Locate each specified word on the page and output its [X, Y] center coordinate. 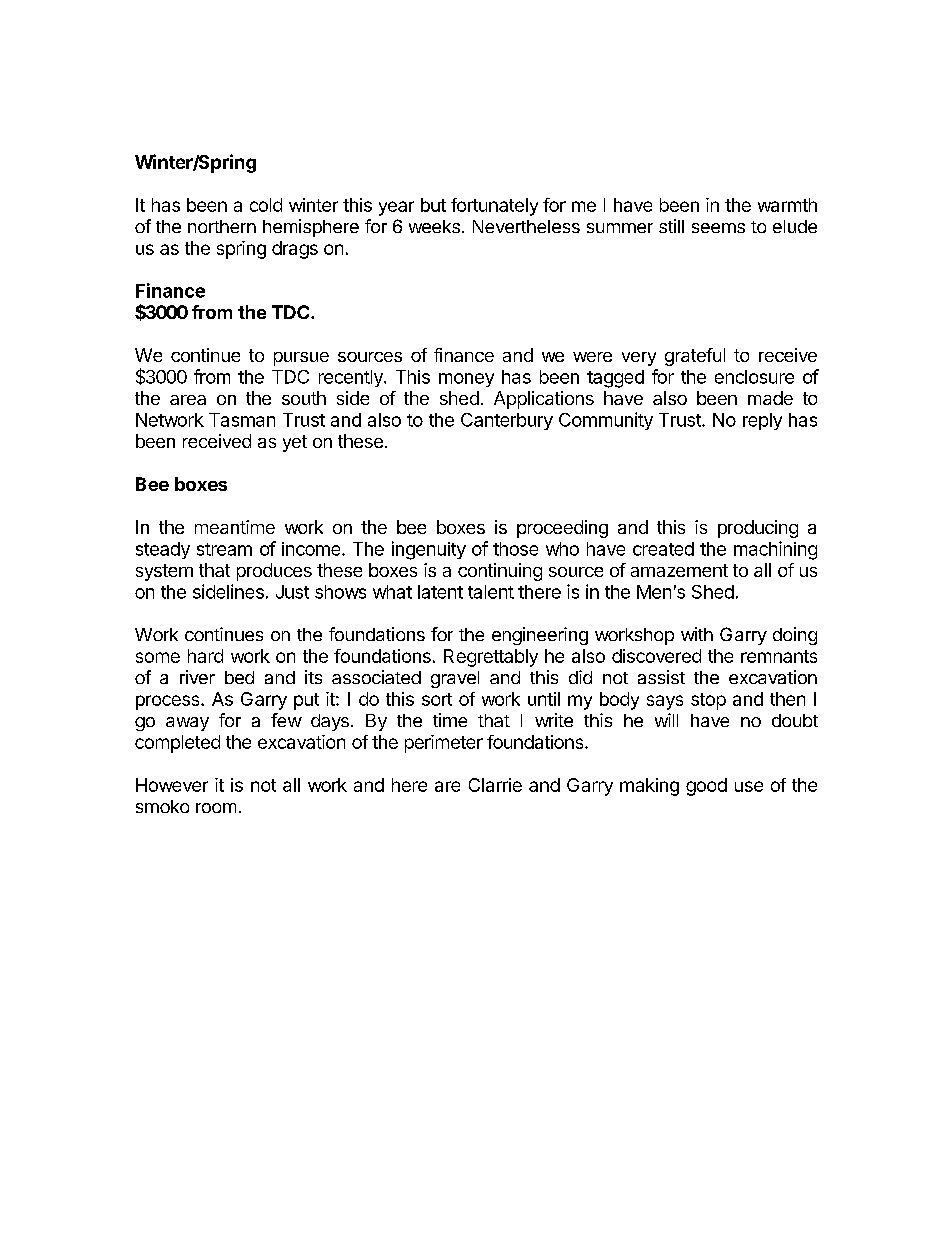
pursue [301, 359]
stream [224, 549]
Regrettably [491, 658]
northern [222, 226]
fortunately [494, 207]
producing [758, 529]
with [697, 634]
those [515, 549]
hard [205, 656]
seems [718, 228]
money [466, 380]
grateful [695, 357]
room [216, 808]
